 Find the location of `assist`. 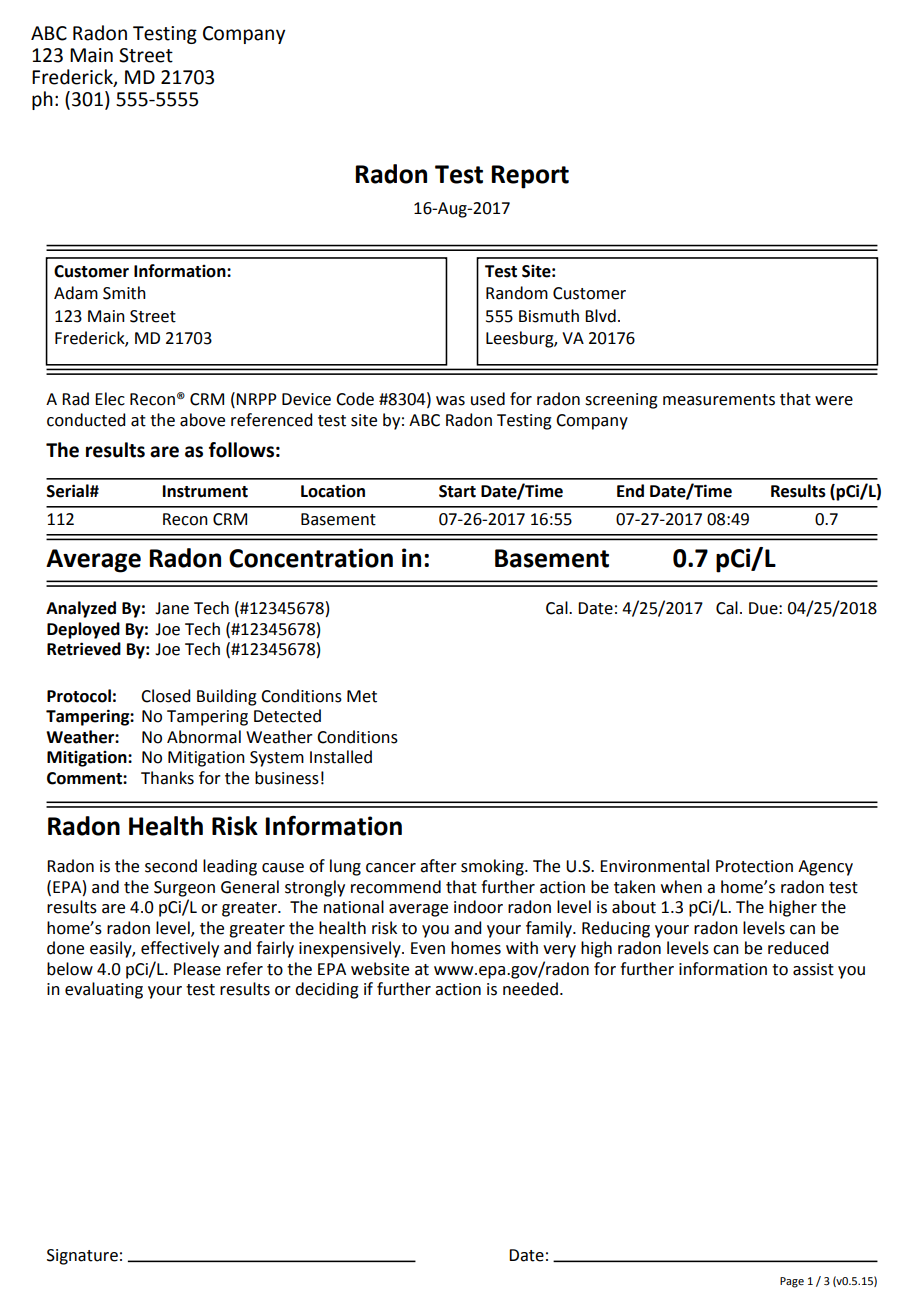

assist is located at coordinates (813, 969).
